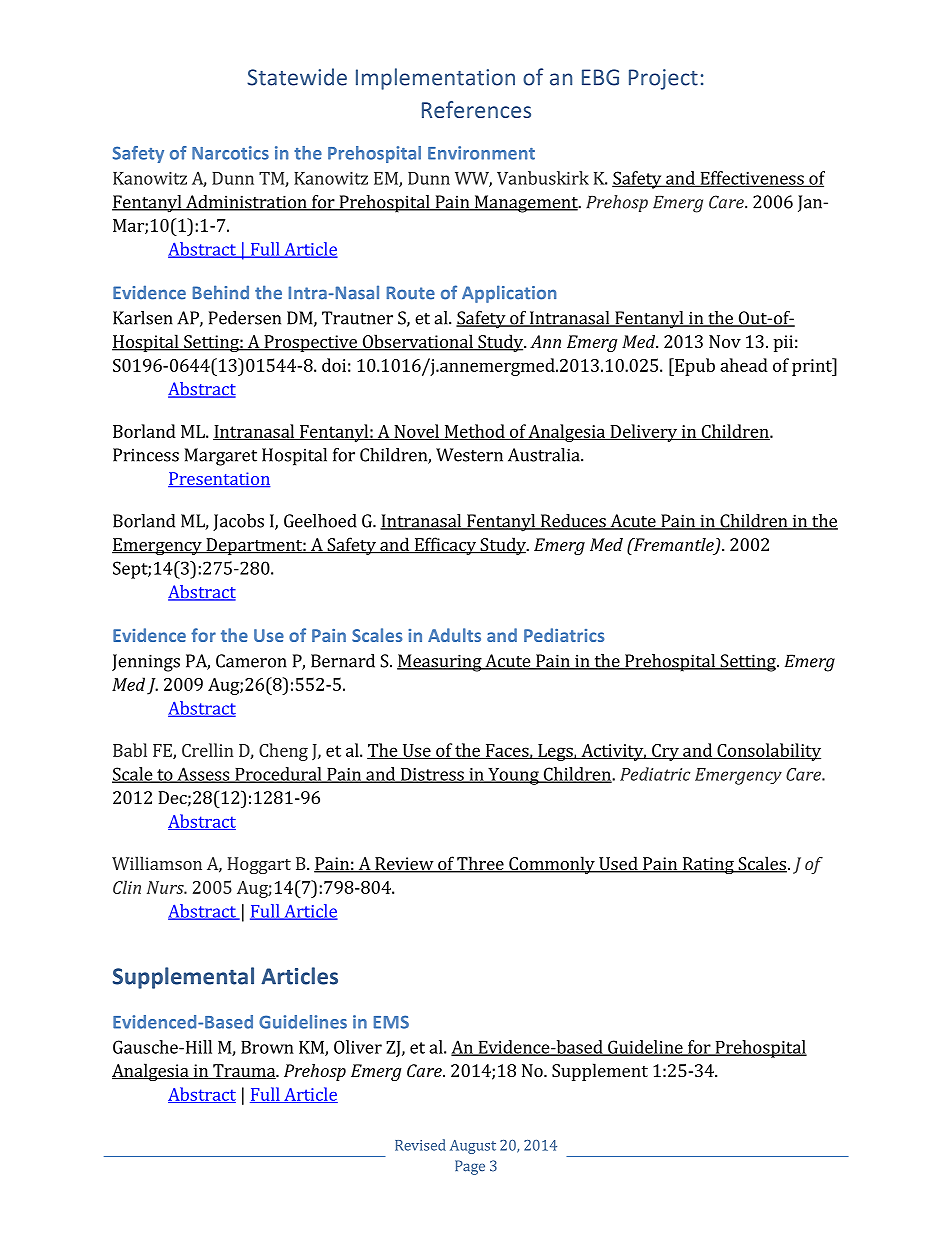 This screenshot has height=1233, width=952. I want to click on Rating, so click(708, 865).
